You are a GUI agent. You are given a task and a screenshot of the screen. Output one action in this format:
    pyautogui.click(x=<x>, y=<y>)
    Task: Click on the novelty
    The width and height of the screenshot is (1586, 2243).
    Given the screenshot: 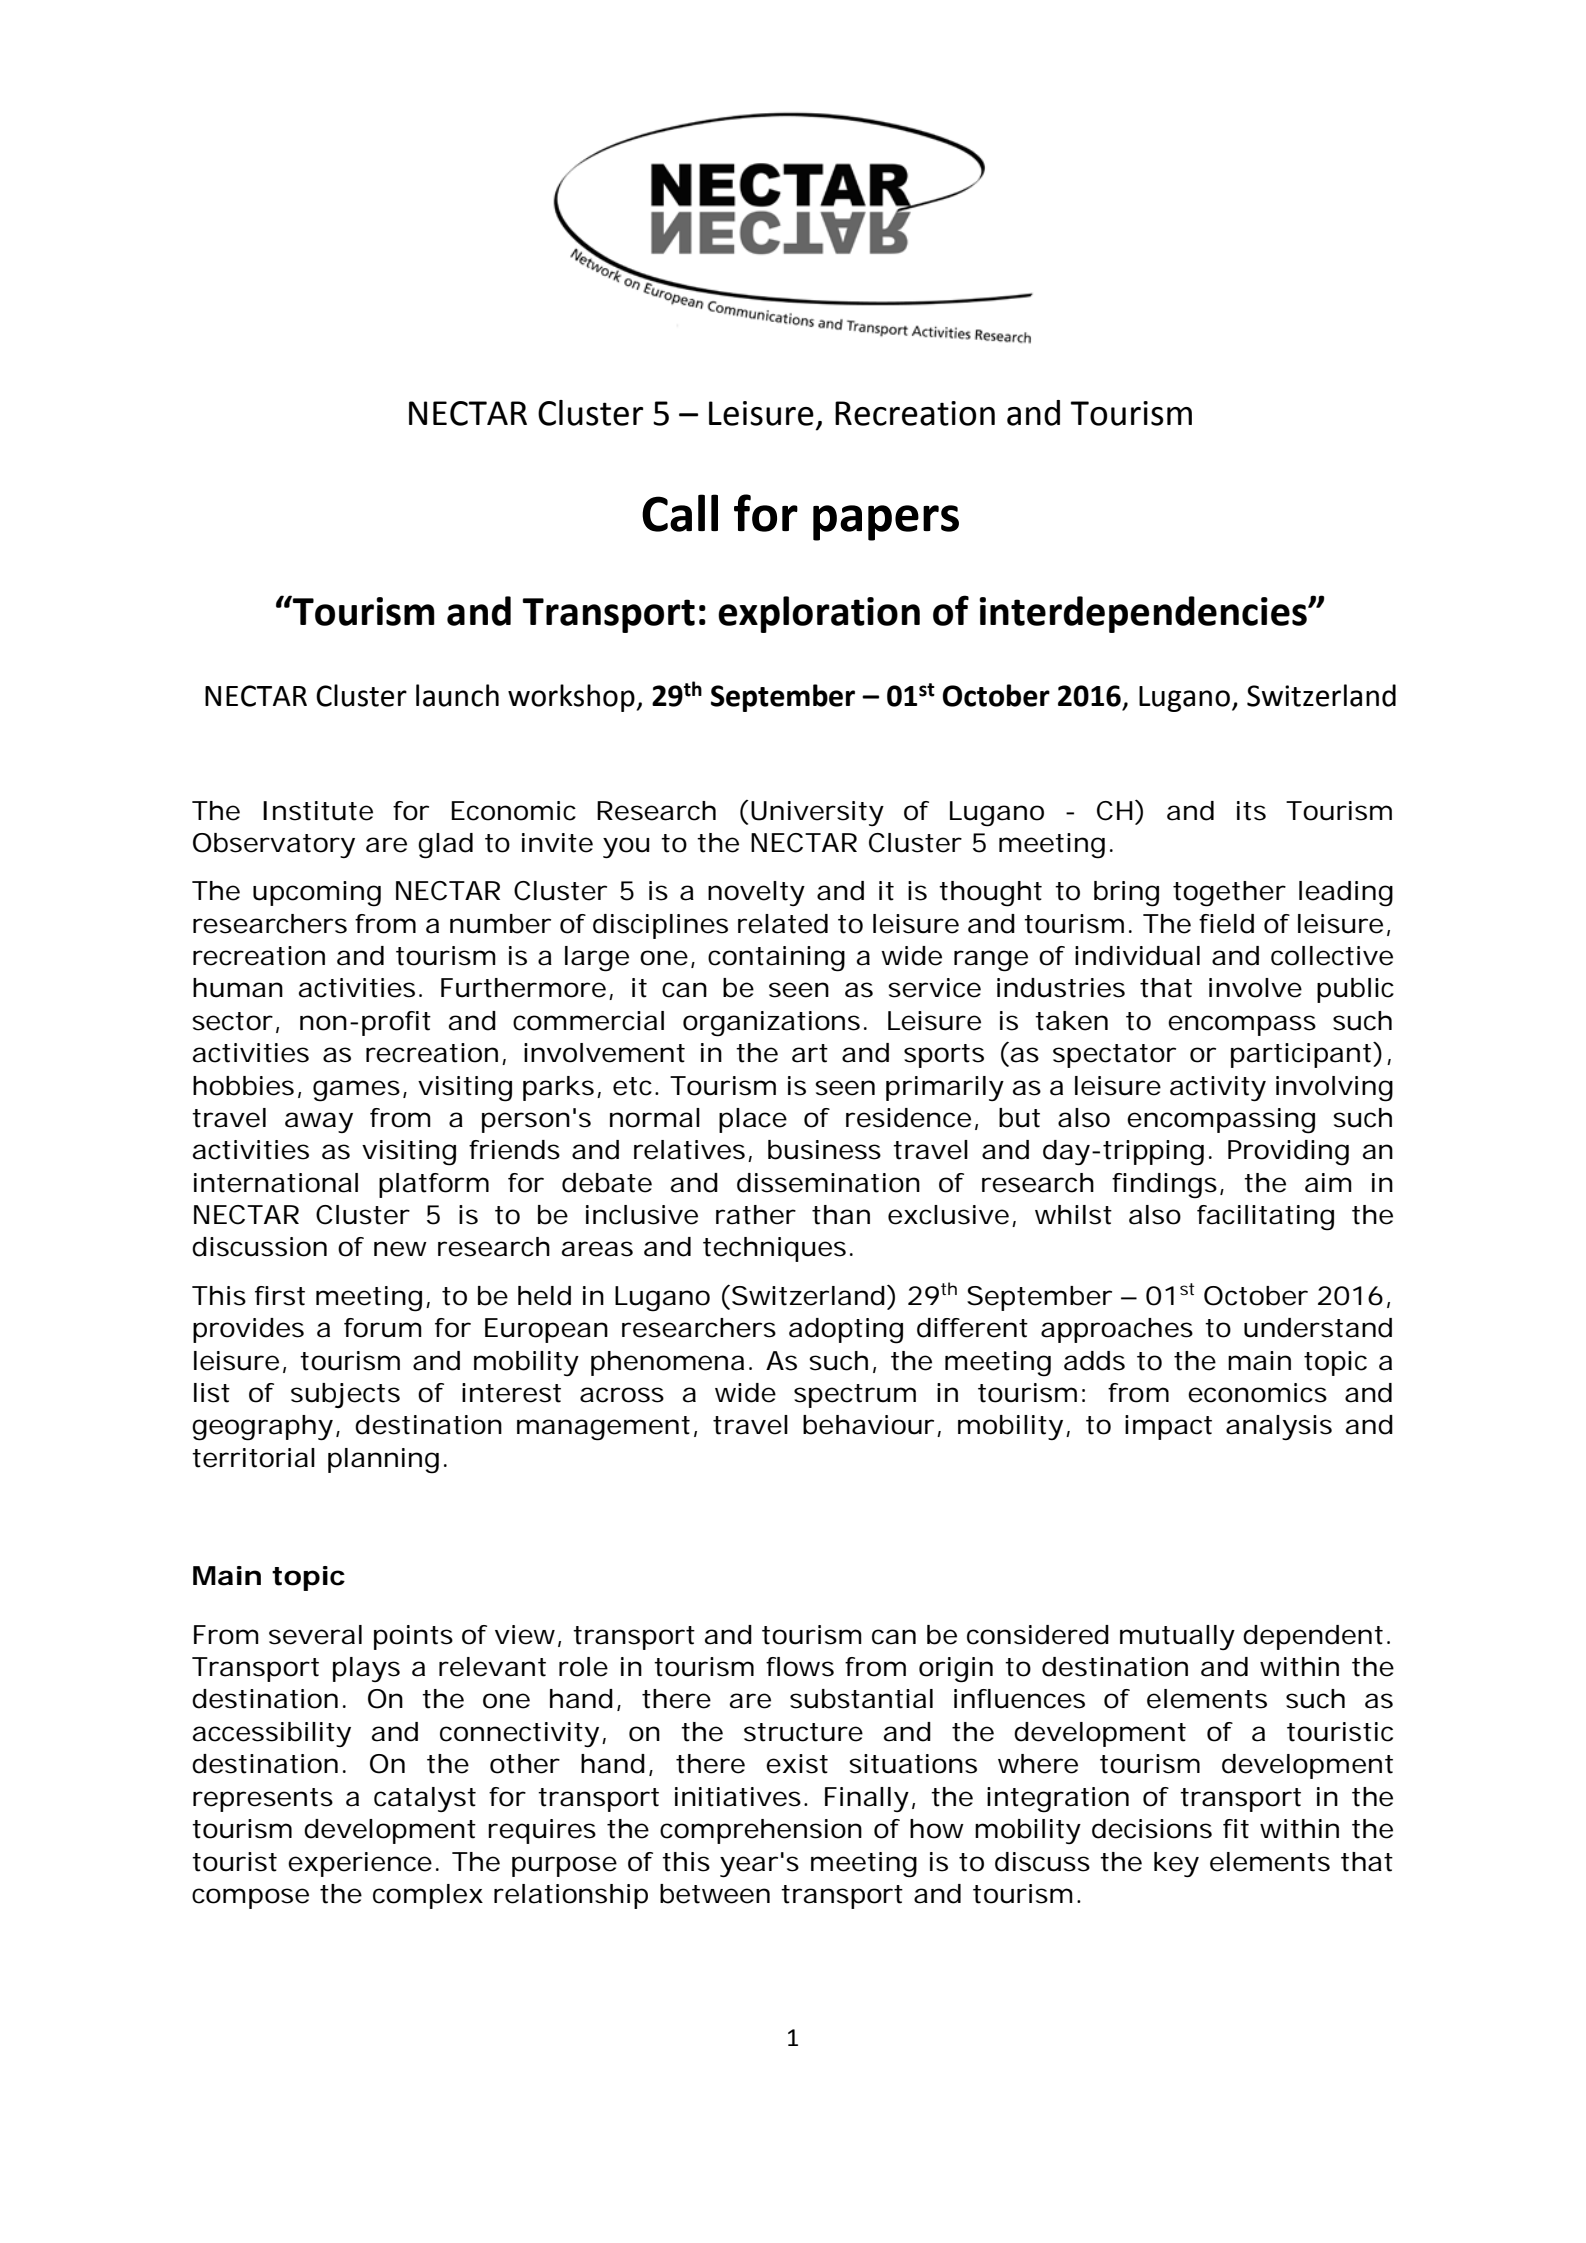 What is the action you would take?
    pyautogui.click(x=756, y=893)
